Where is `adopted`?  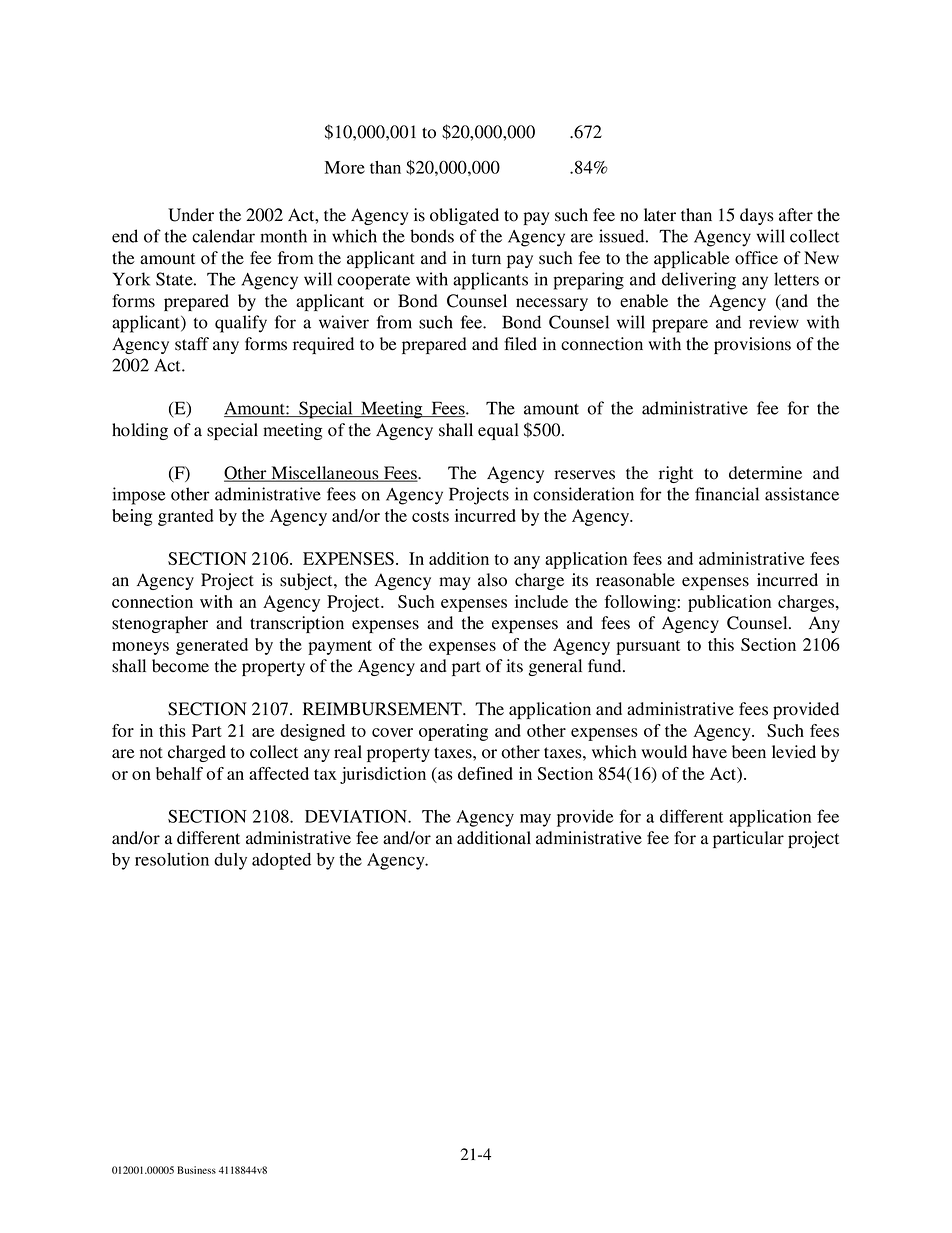 adopted is located at coordinates (281, 861).
